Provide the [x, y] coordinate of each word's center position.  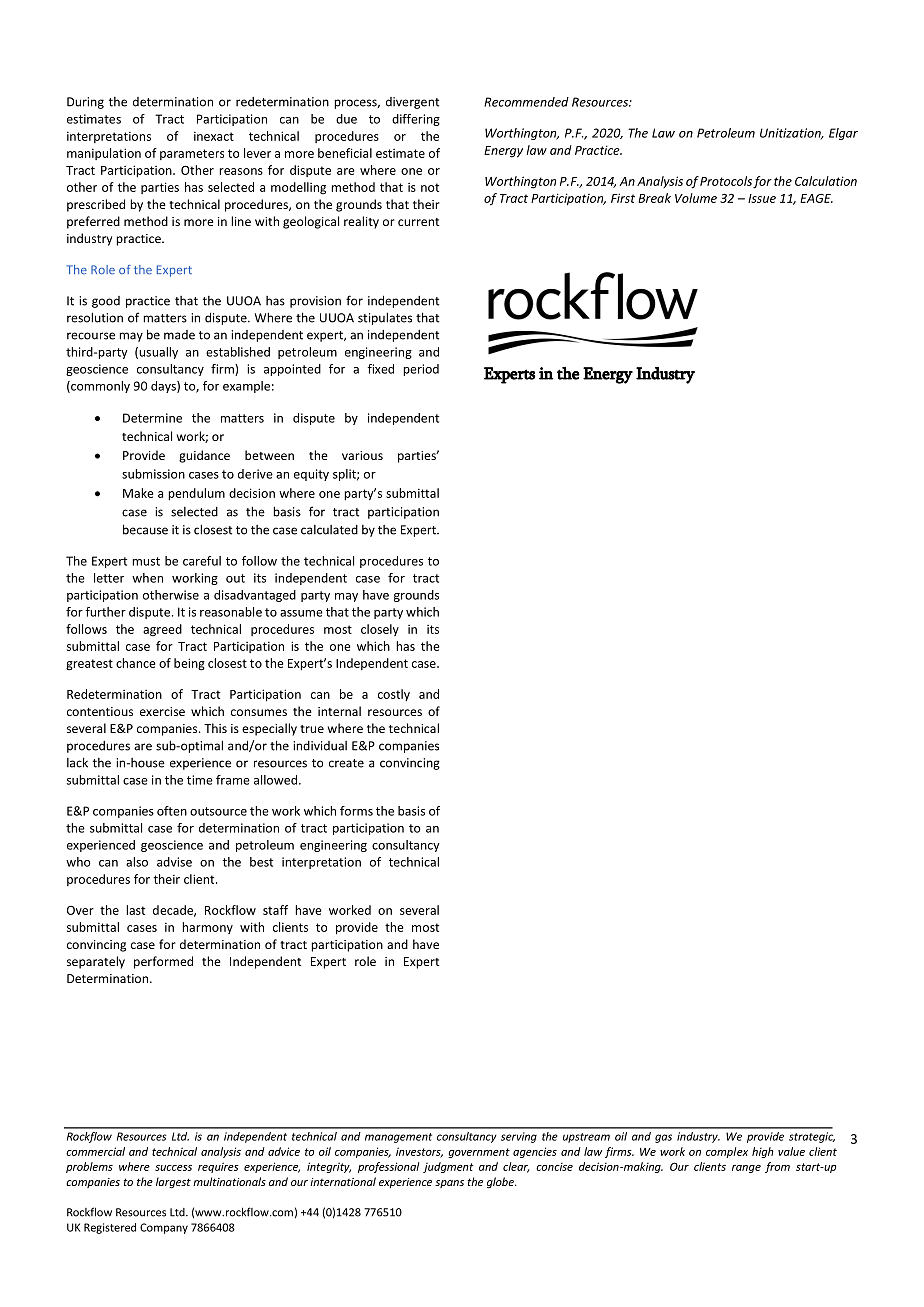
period [421, 370]
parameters [192, 154]
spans [449, 1184]
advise [174, 862]
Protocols [726, 181]
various [362, 455]
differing [416, 120]
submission [153, 474]
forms [356, 811]
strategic [812, 1137]
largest [173, 1183]
